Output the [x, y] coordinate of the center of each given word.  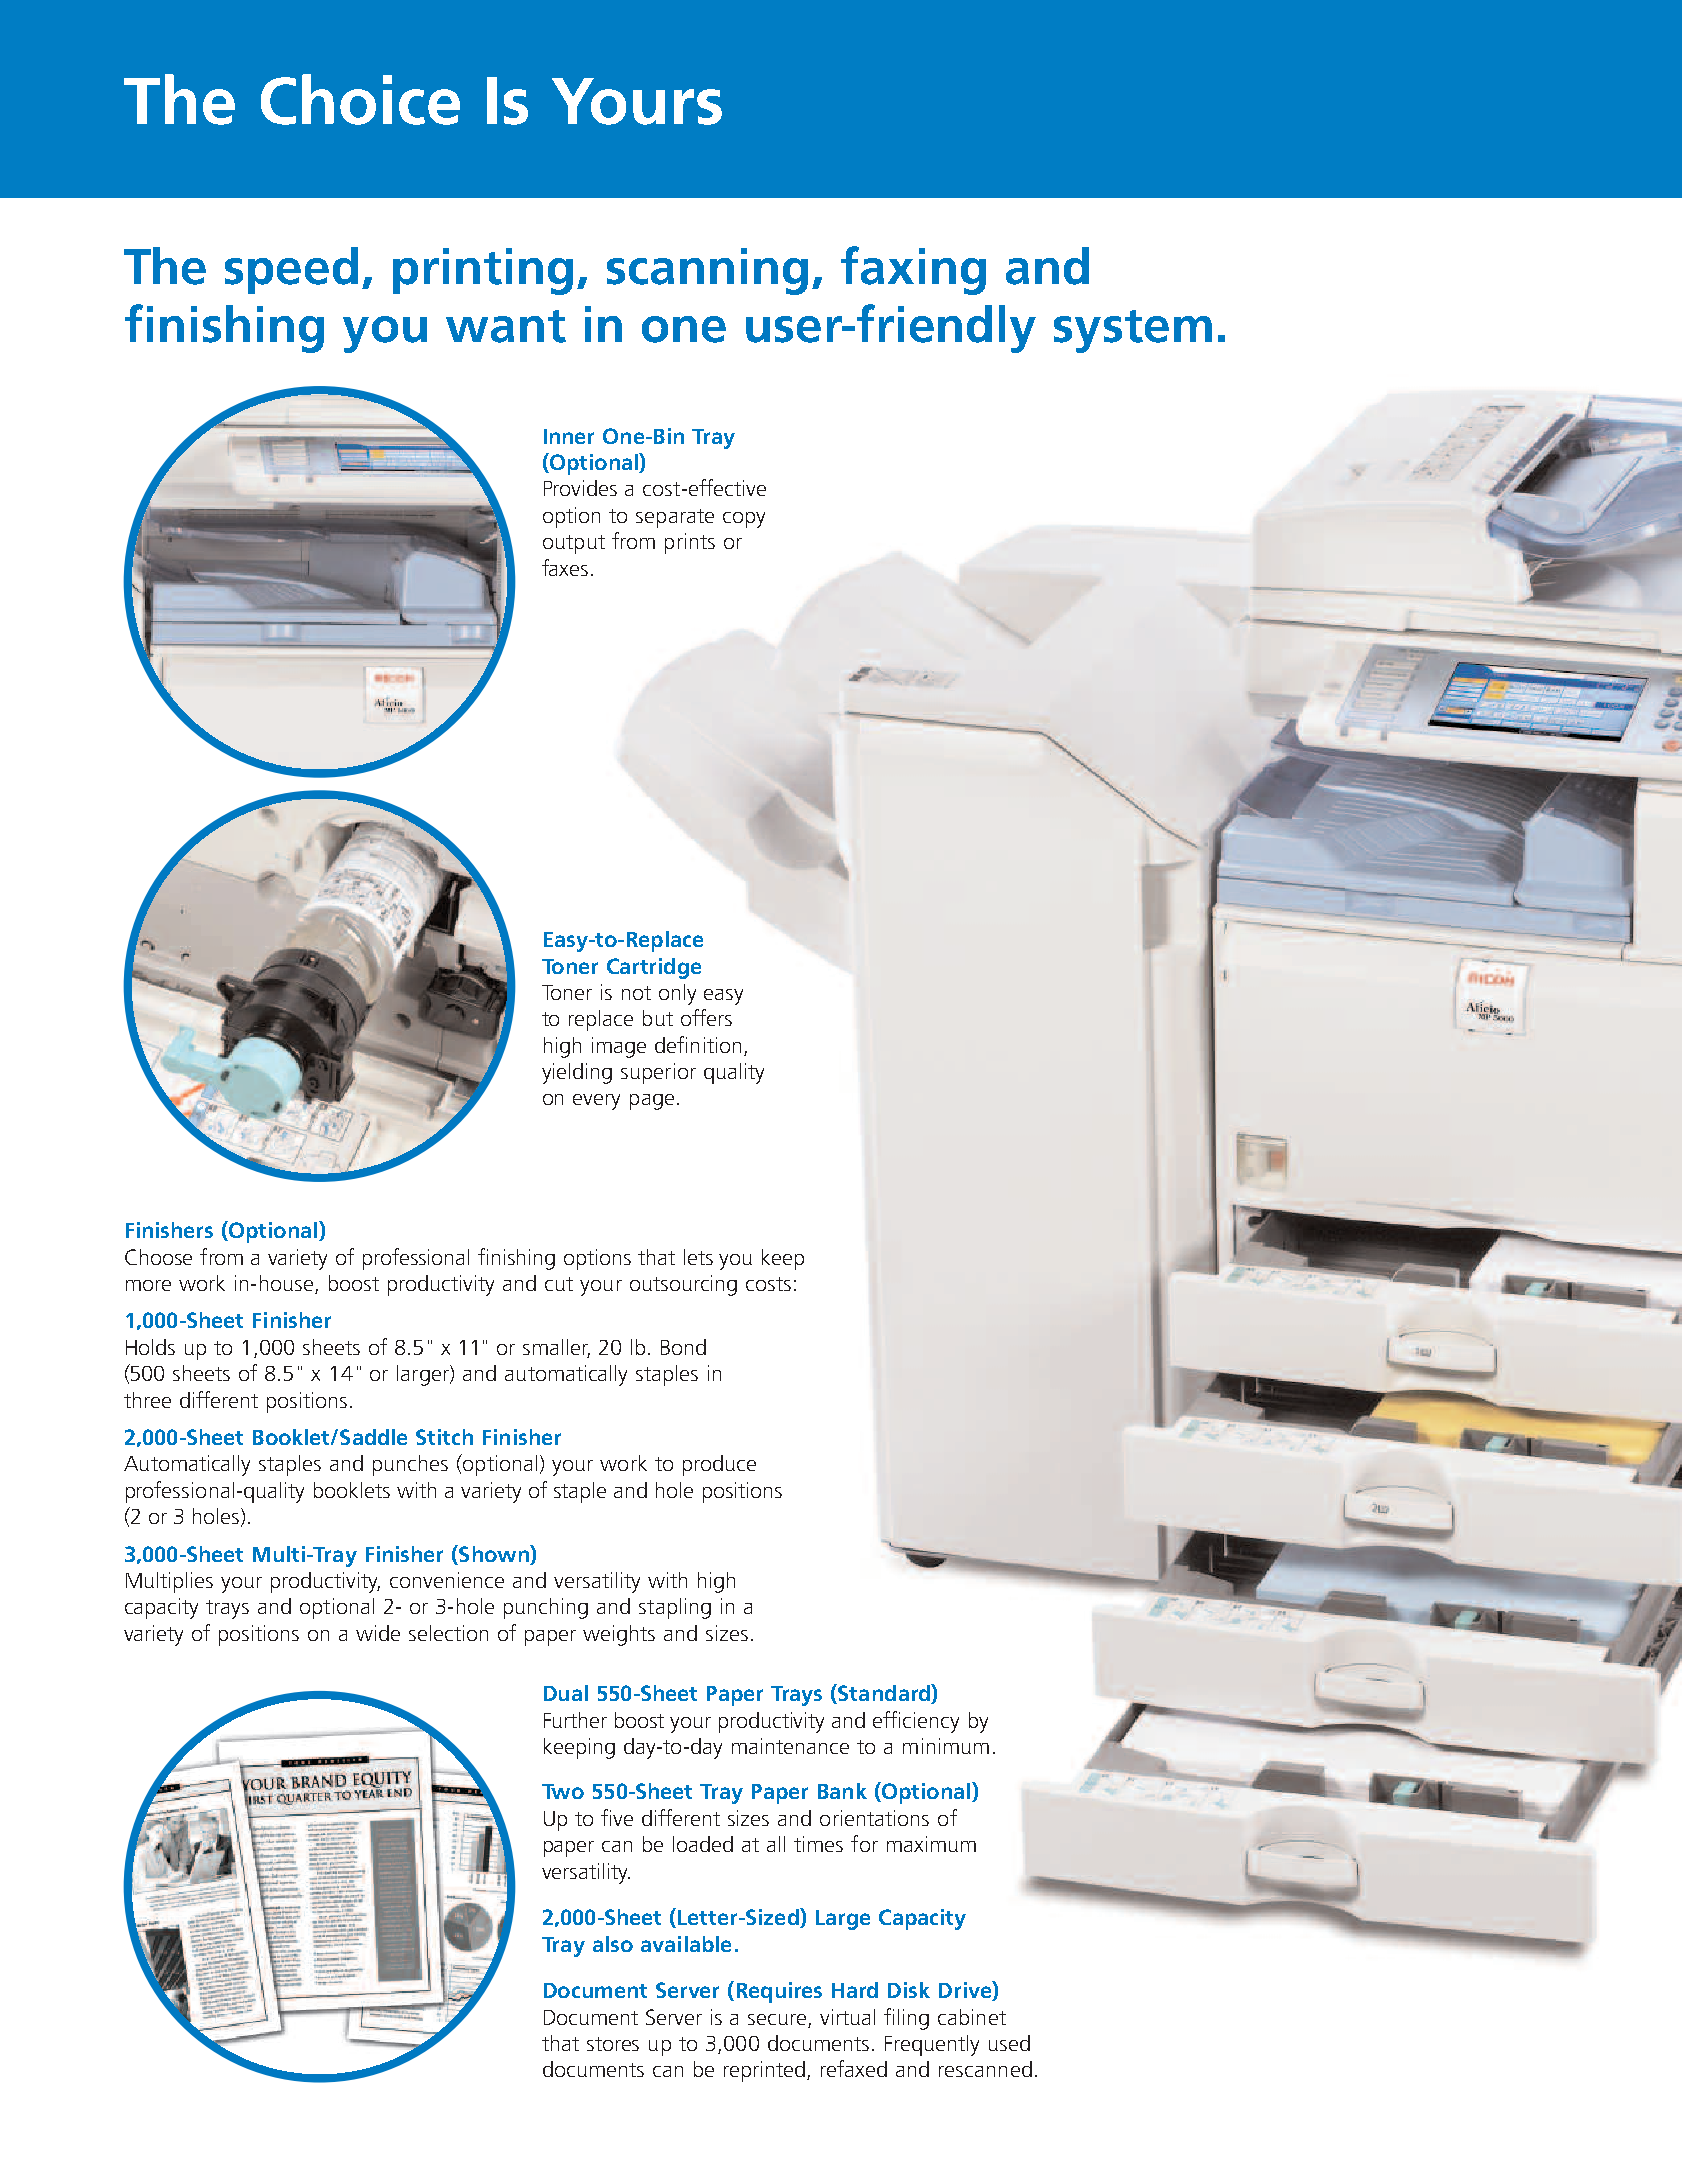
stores [613, 2044]
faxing [913, 270]
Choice [360, 99]
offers [706, 1017]
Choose [158, 1257]
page [652, 1102]
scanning [707, 271]
